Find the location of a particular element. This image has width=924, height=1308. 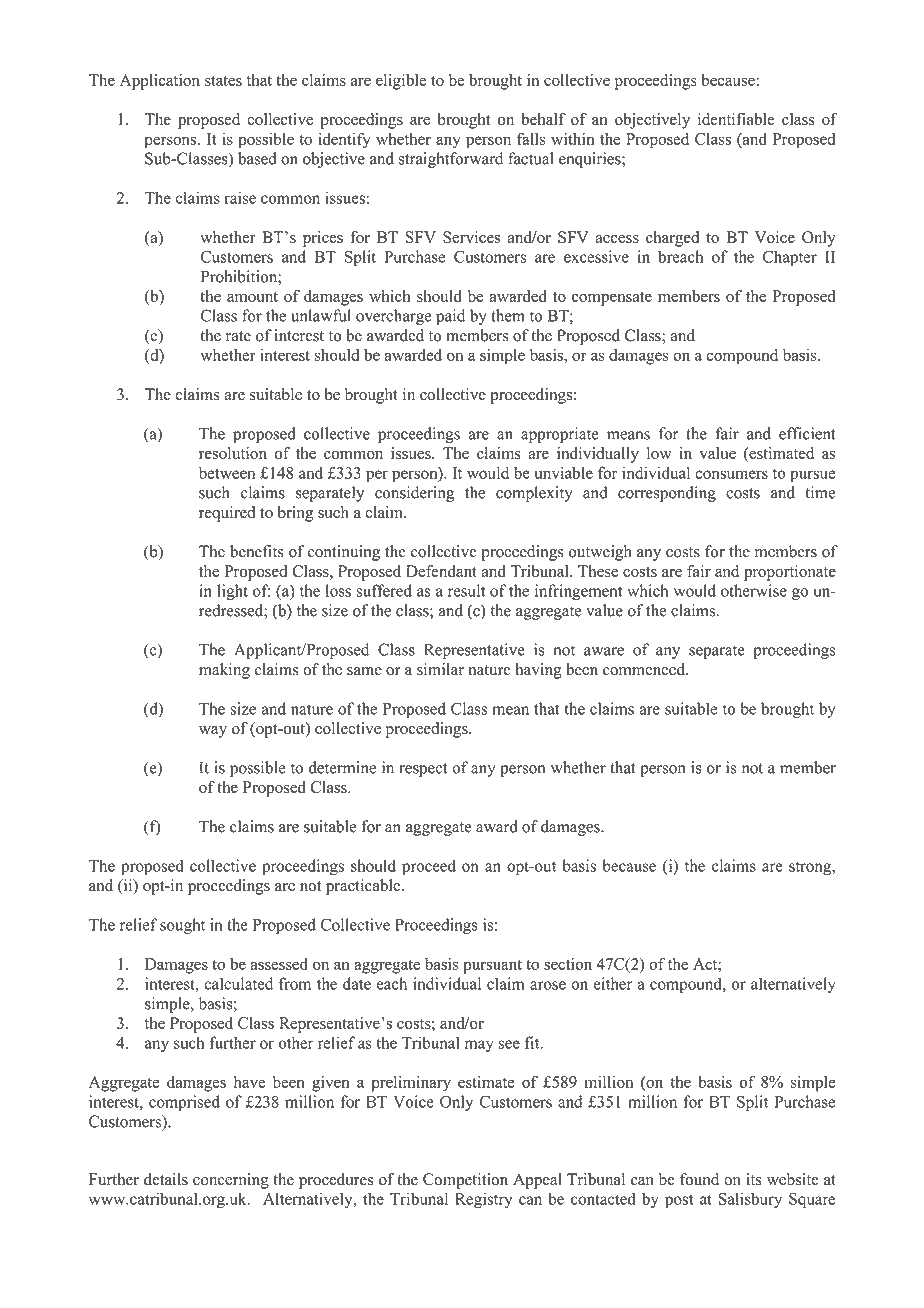

proportionate is located at coordinates (790, 573).
